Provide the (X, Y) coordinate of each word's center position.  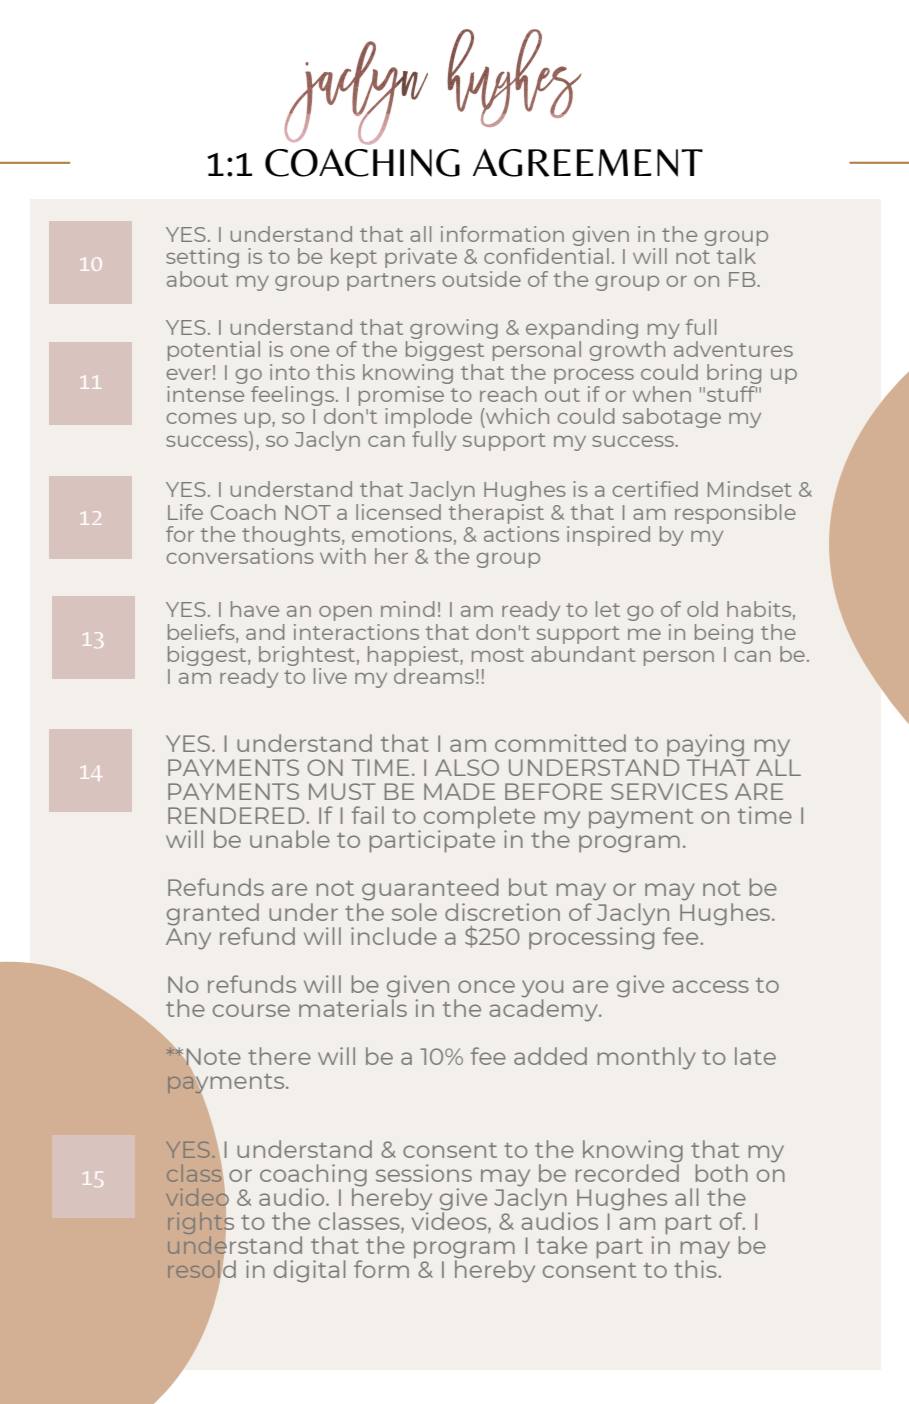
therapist (496, 514)
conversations (240, 556)
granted (213, 915)
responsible (735, 514)
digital (309, 1271)
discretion (502, 912)
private (421, 258)
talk (736, 256)
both (722, 1173)
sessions (424, 1173)
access (711, 986)
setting (202, 258)
